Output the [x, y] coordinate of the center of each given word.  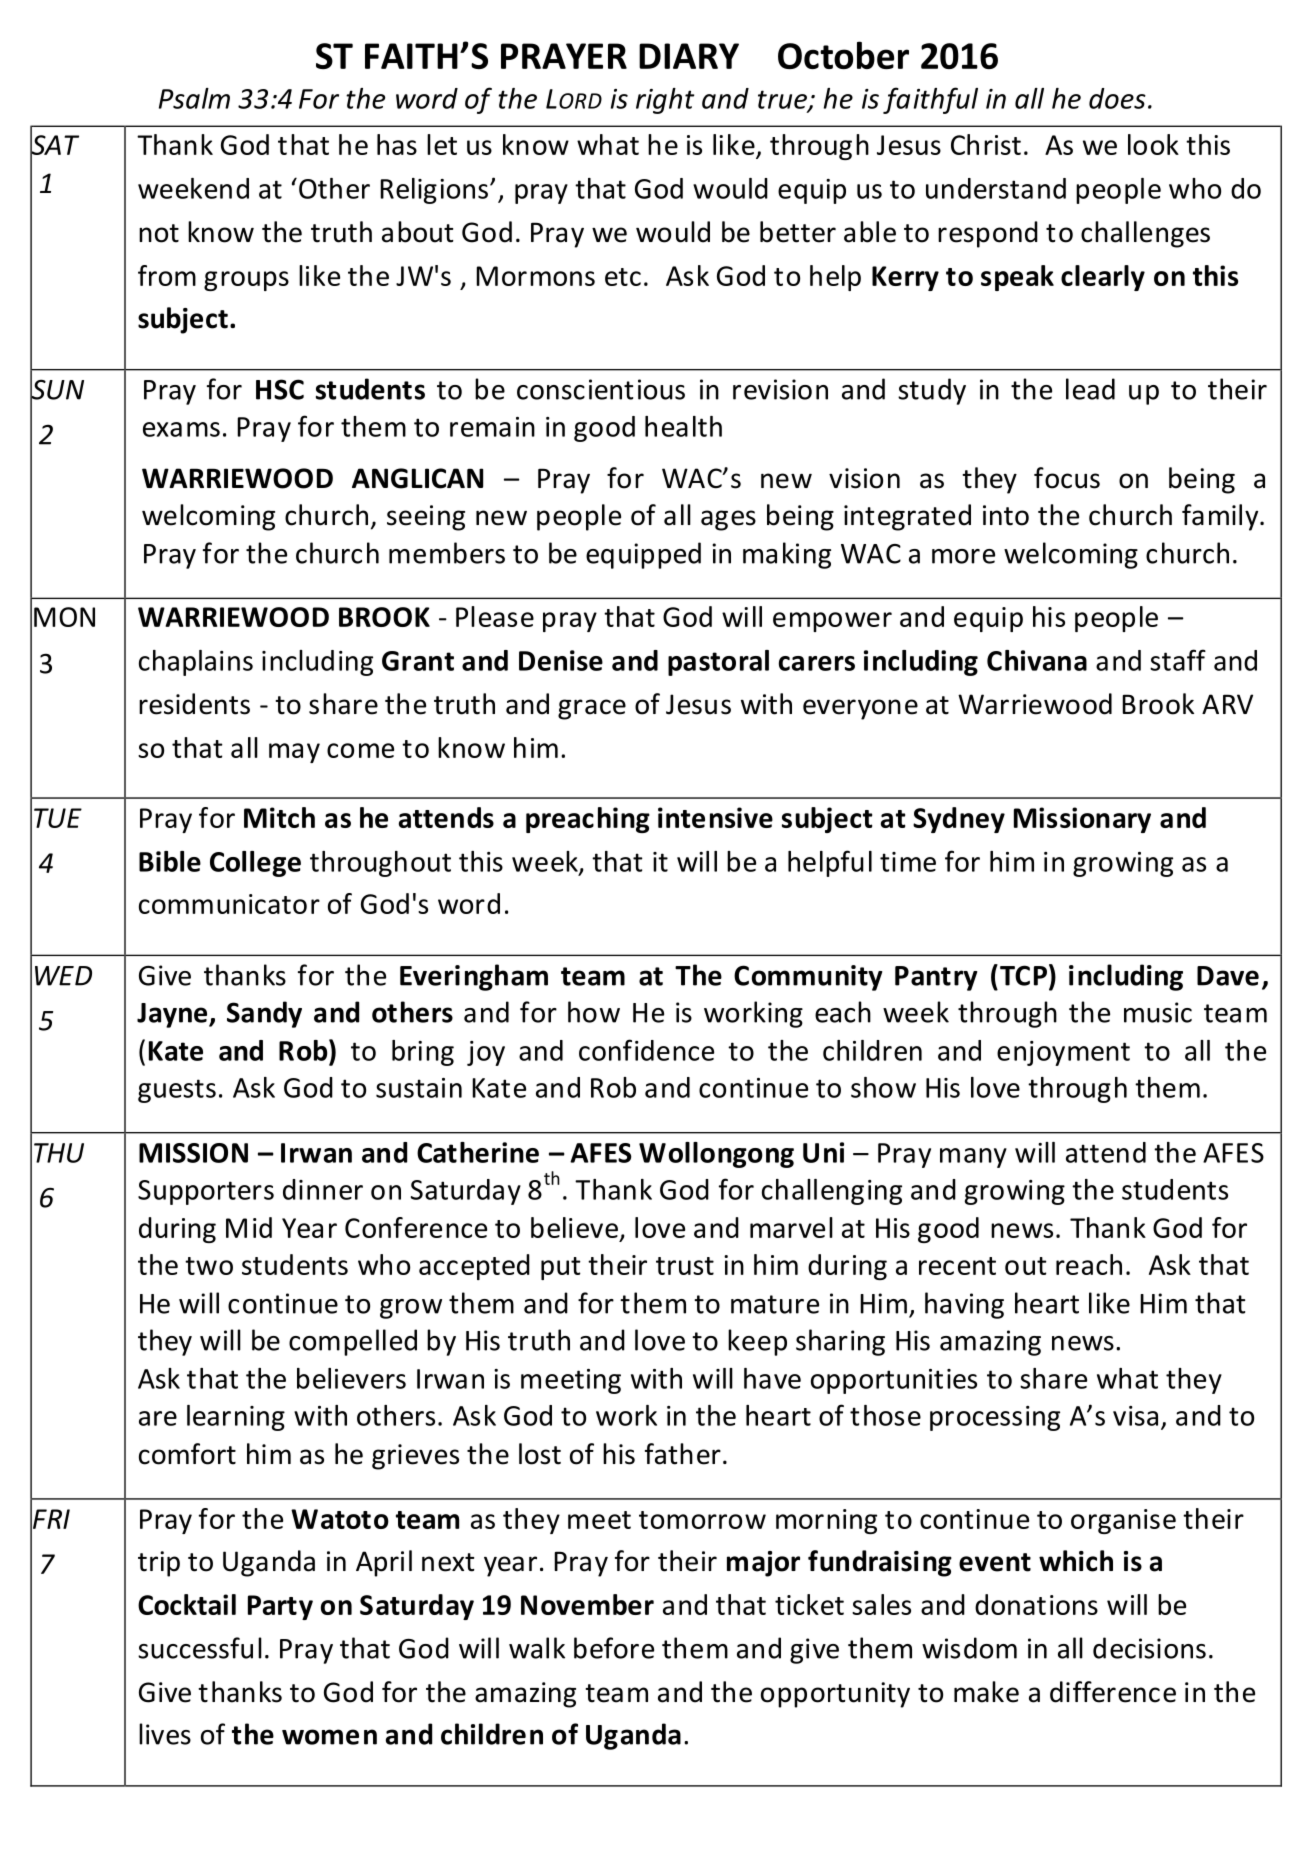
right [665, 101]
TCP [1023, 975]
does [1117, 98]
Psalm [194, 98]
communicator [229, 904]
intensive [715, 817]
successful [200, 1648]
